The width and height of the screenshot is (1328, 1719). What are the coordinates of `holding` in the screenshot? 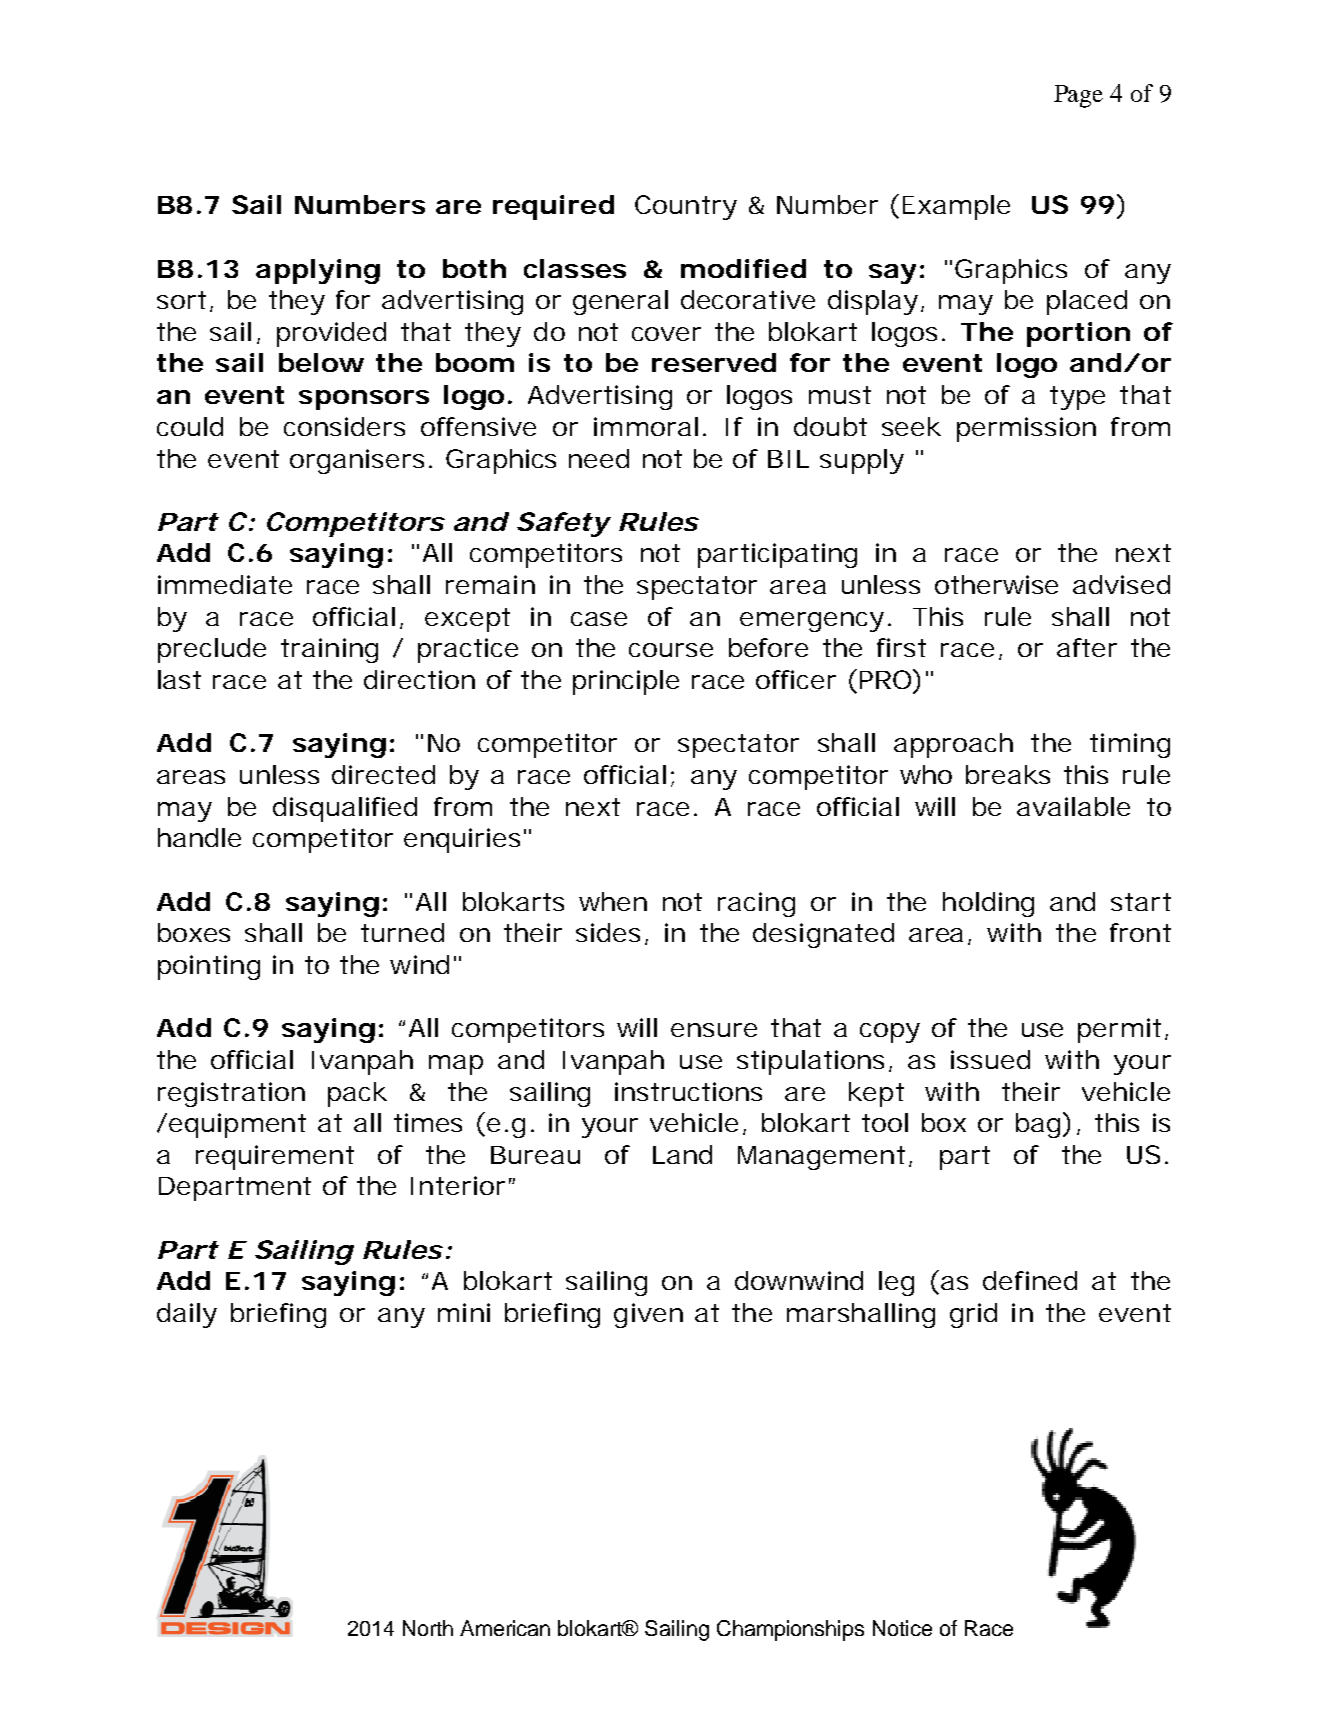 It's located at (988, 904).
